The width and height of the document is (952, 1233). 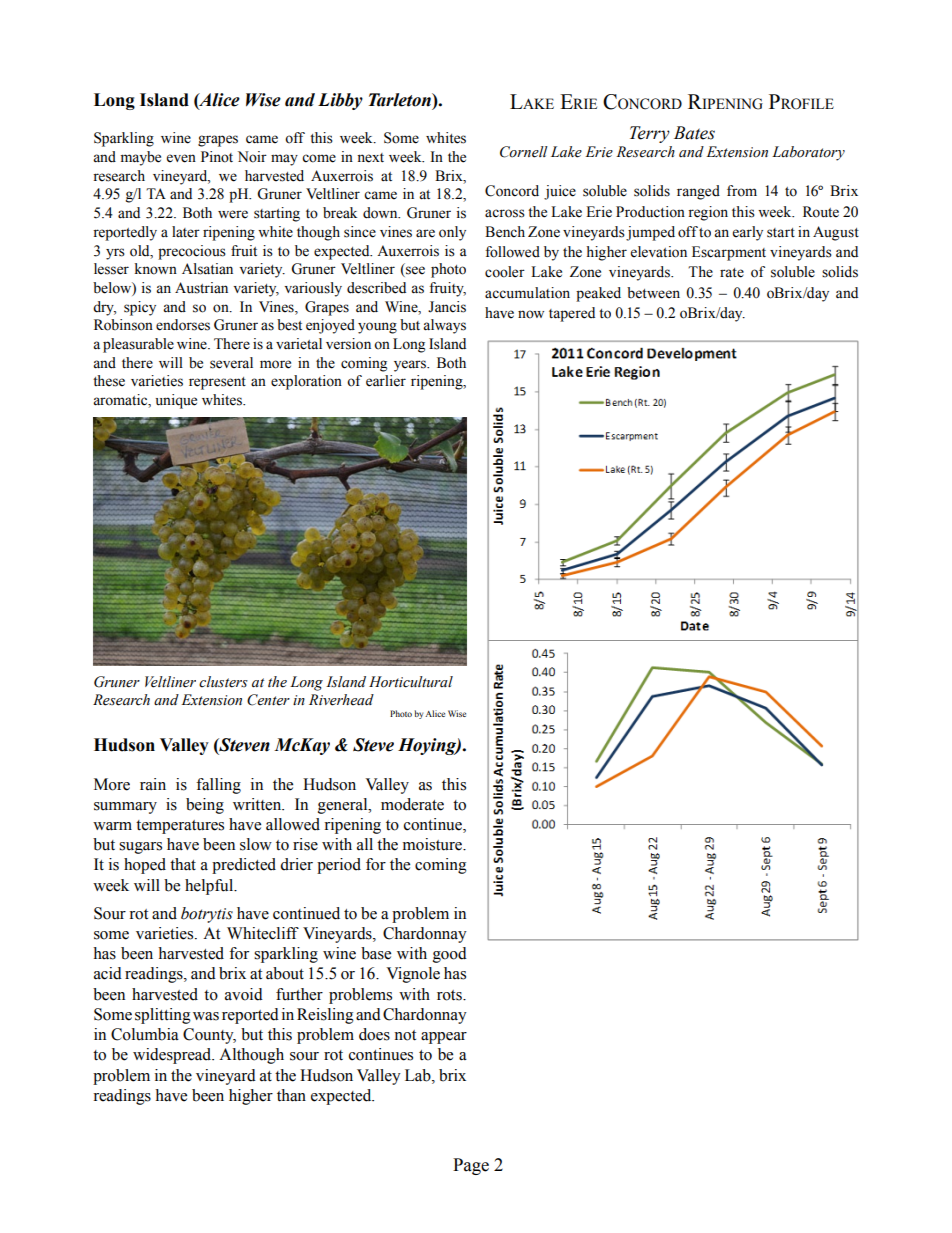 What do you see at coordinates (471, 1166) in the document?
I see `Page` at bounding box center [471, 1166].
